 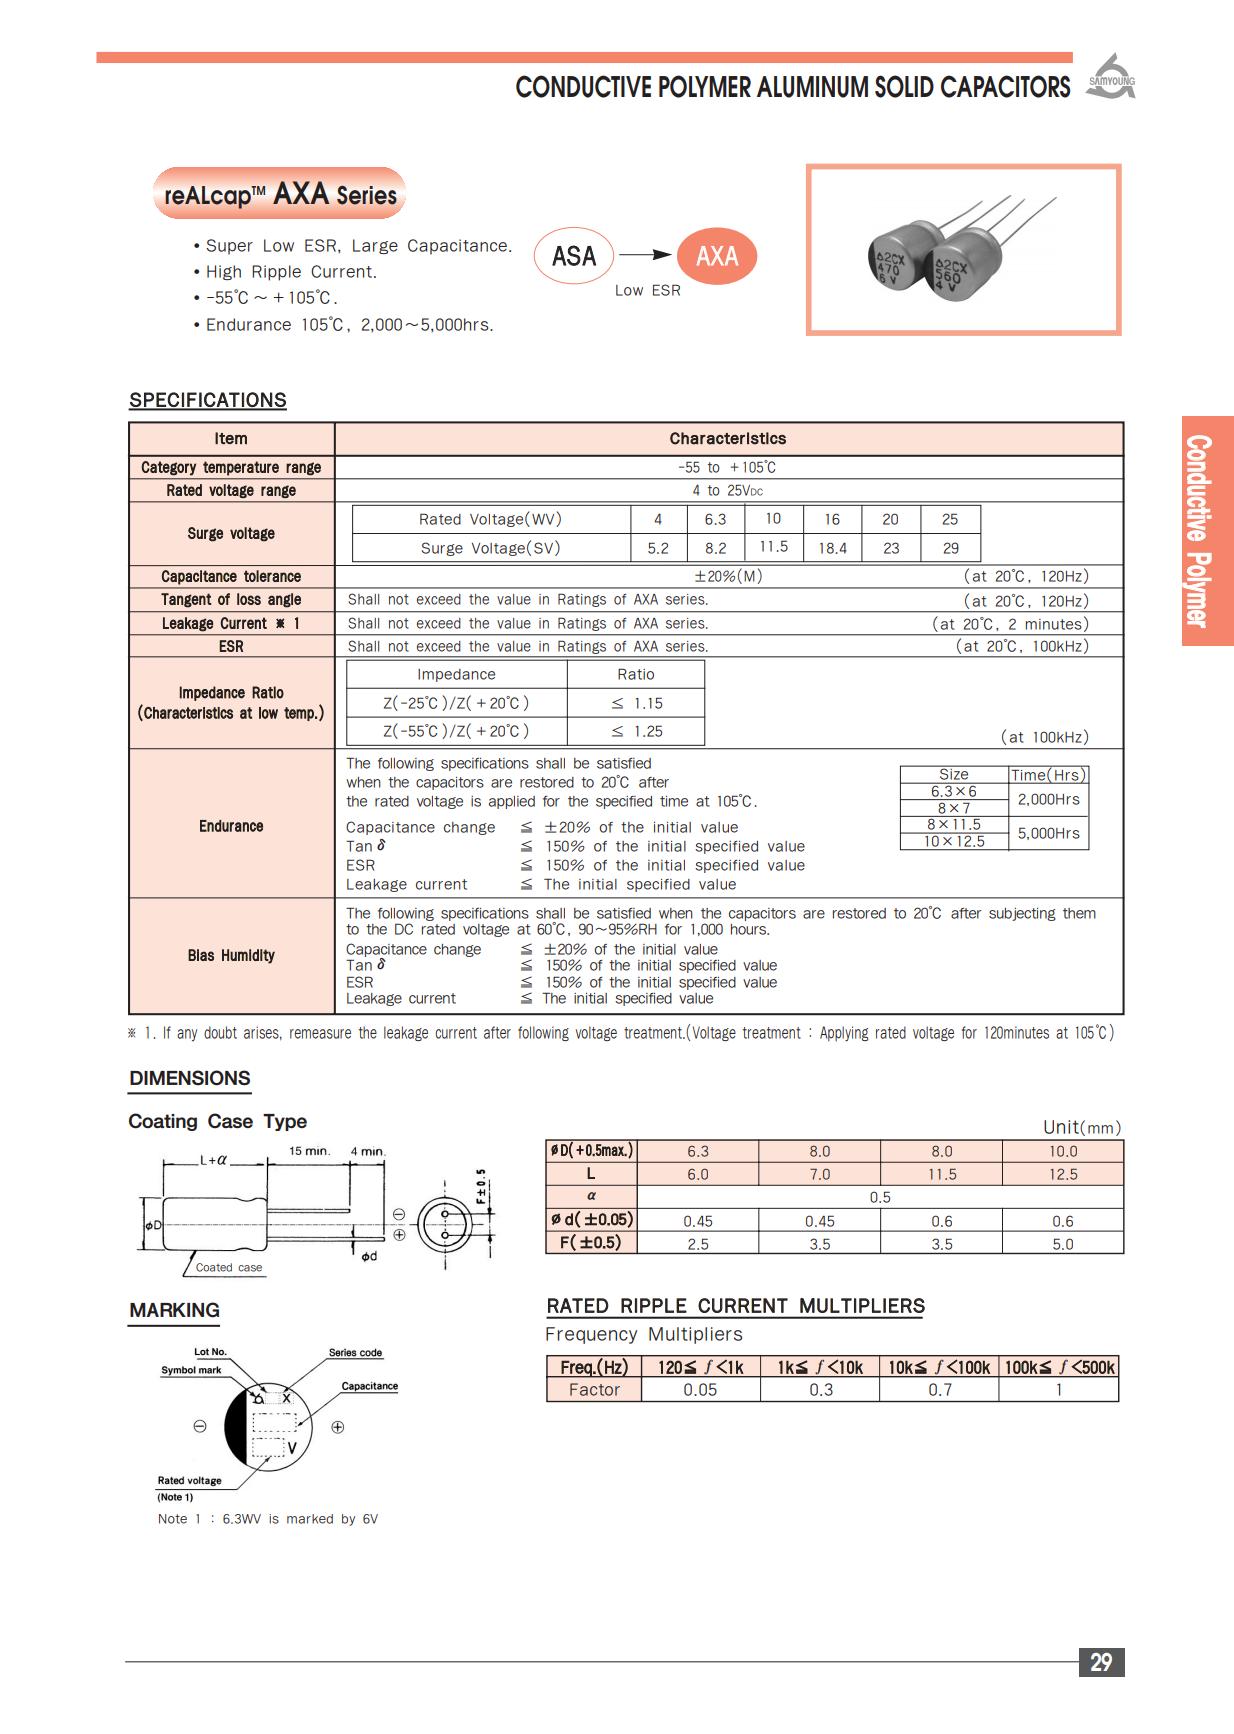 What do you see at coordinates (224, 272) in the image?
I see `High` at bounding box center [224, 272].
